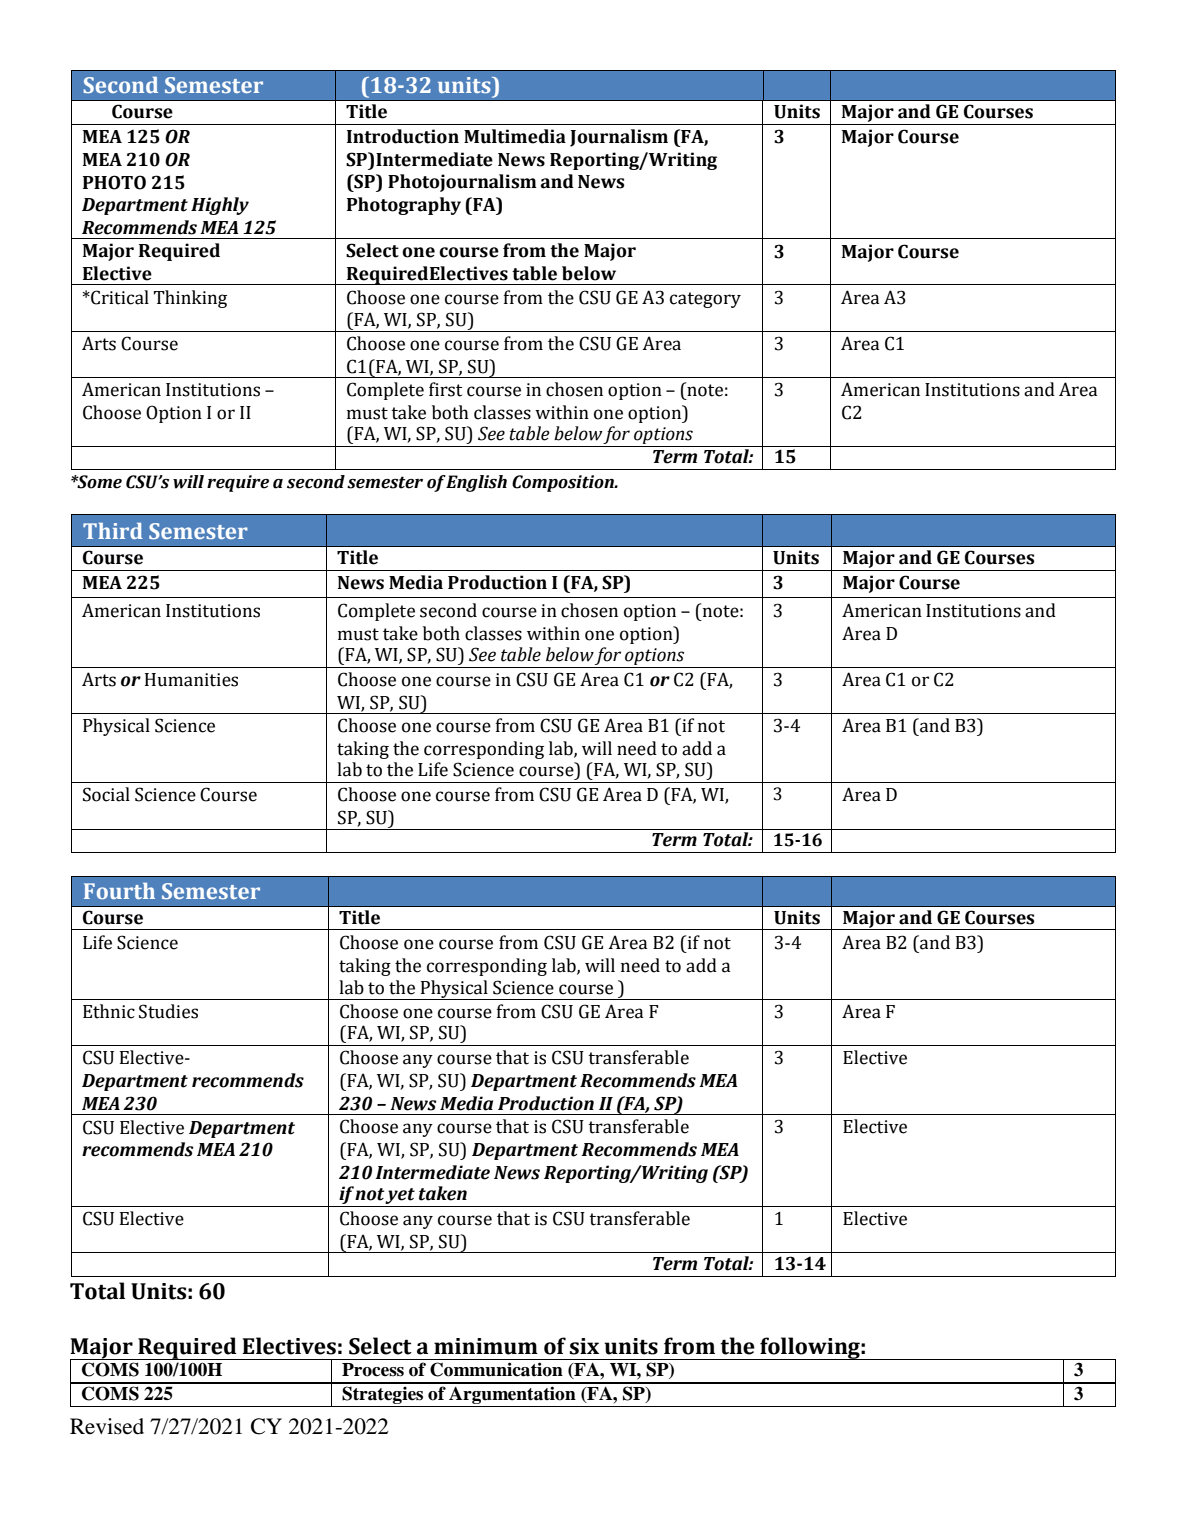 This document has width=1185, height=1533. I want to click on Strategies, so click(383, 1396).
